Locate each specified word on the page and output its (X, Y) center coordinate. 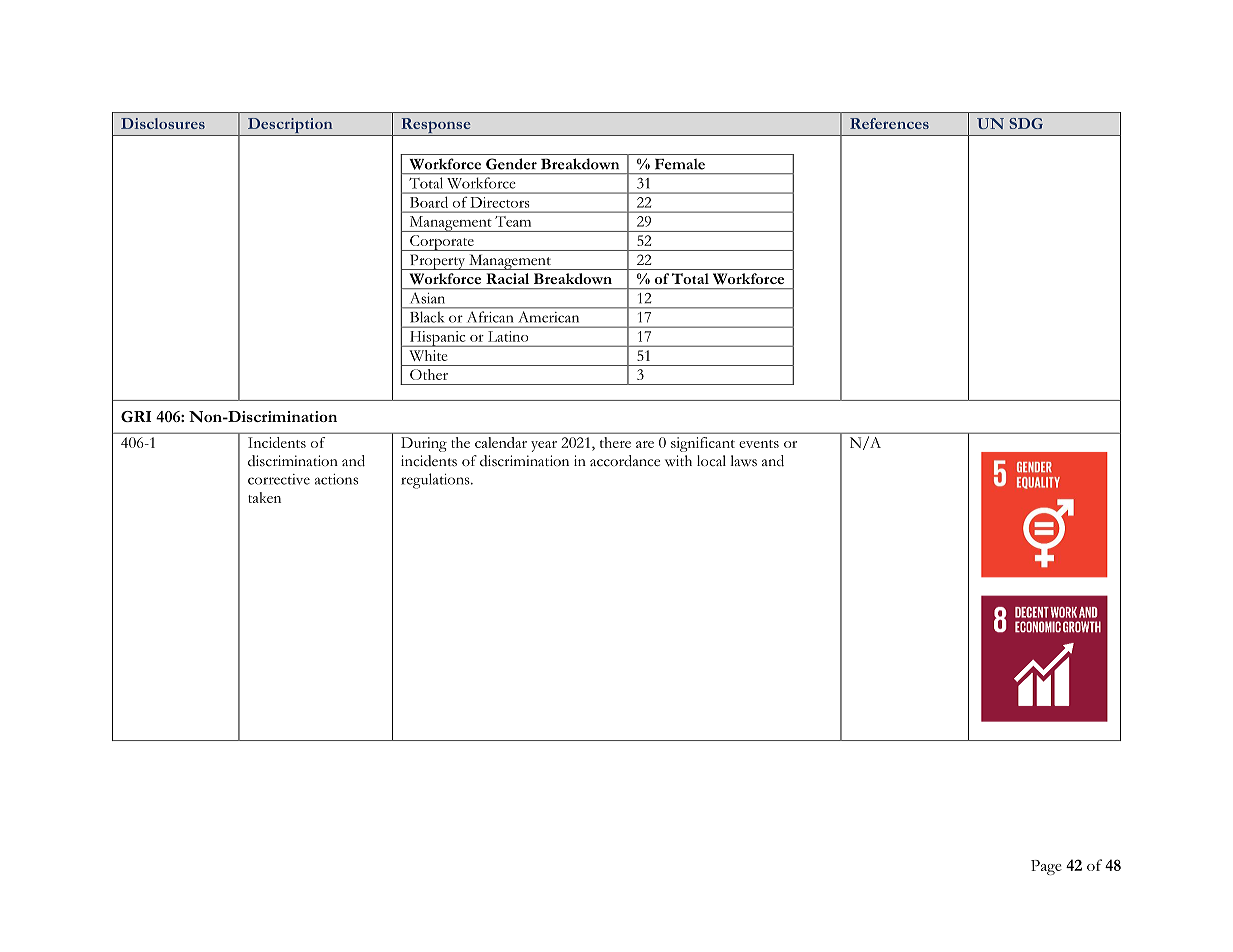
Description (290, 127)
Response (436, 127)
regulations (436, 481)
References (889, 123)
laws (743, 461)
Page (1046, 867)
